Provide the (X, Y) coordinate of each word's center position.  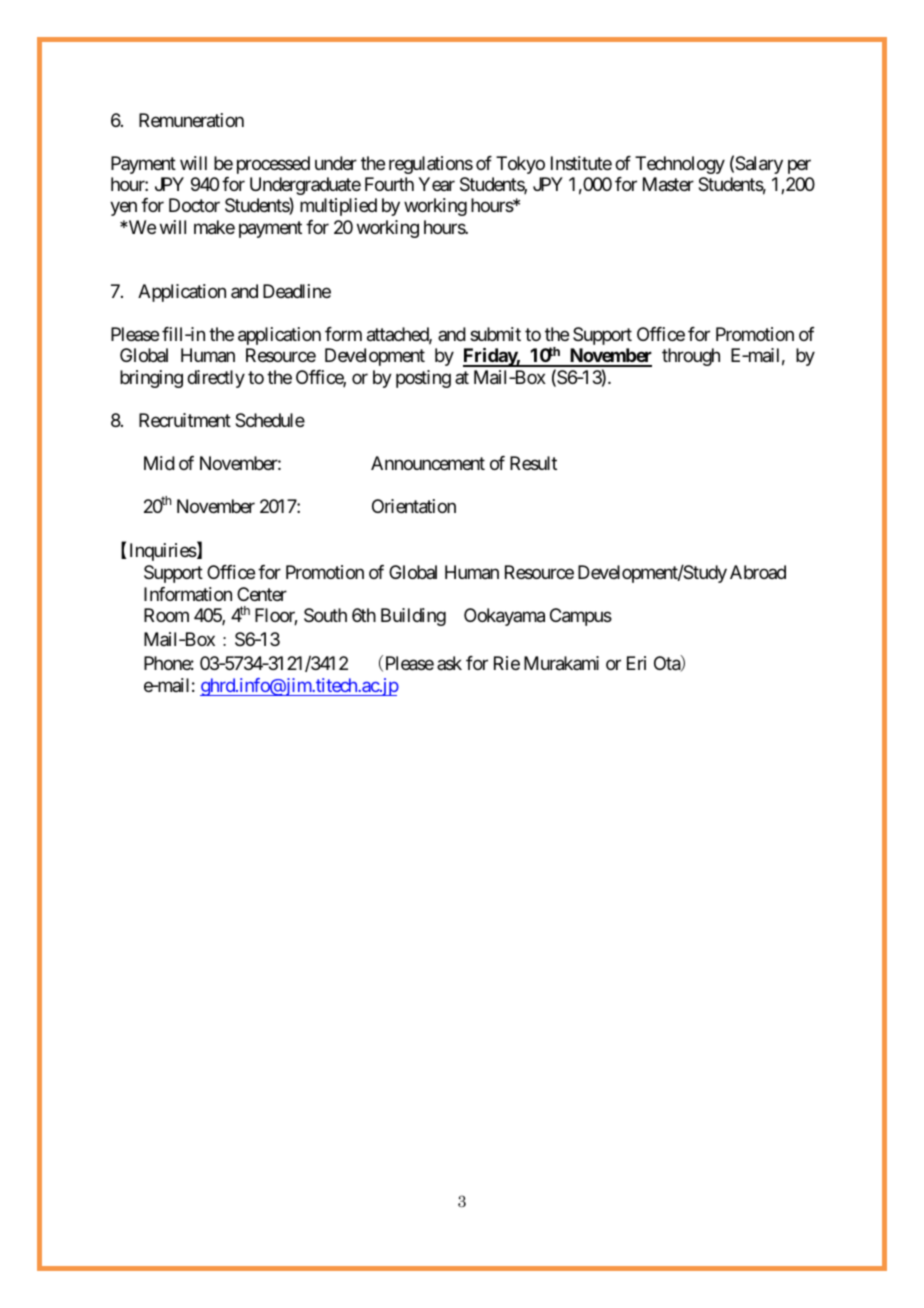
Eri (636, 663)
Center (262, 594)
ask (449, 663)
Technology (680, 165)
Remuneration (191, 120)
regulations (431, 165)
